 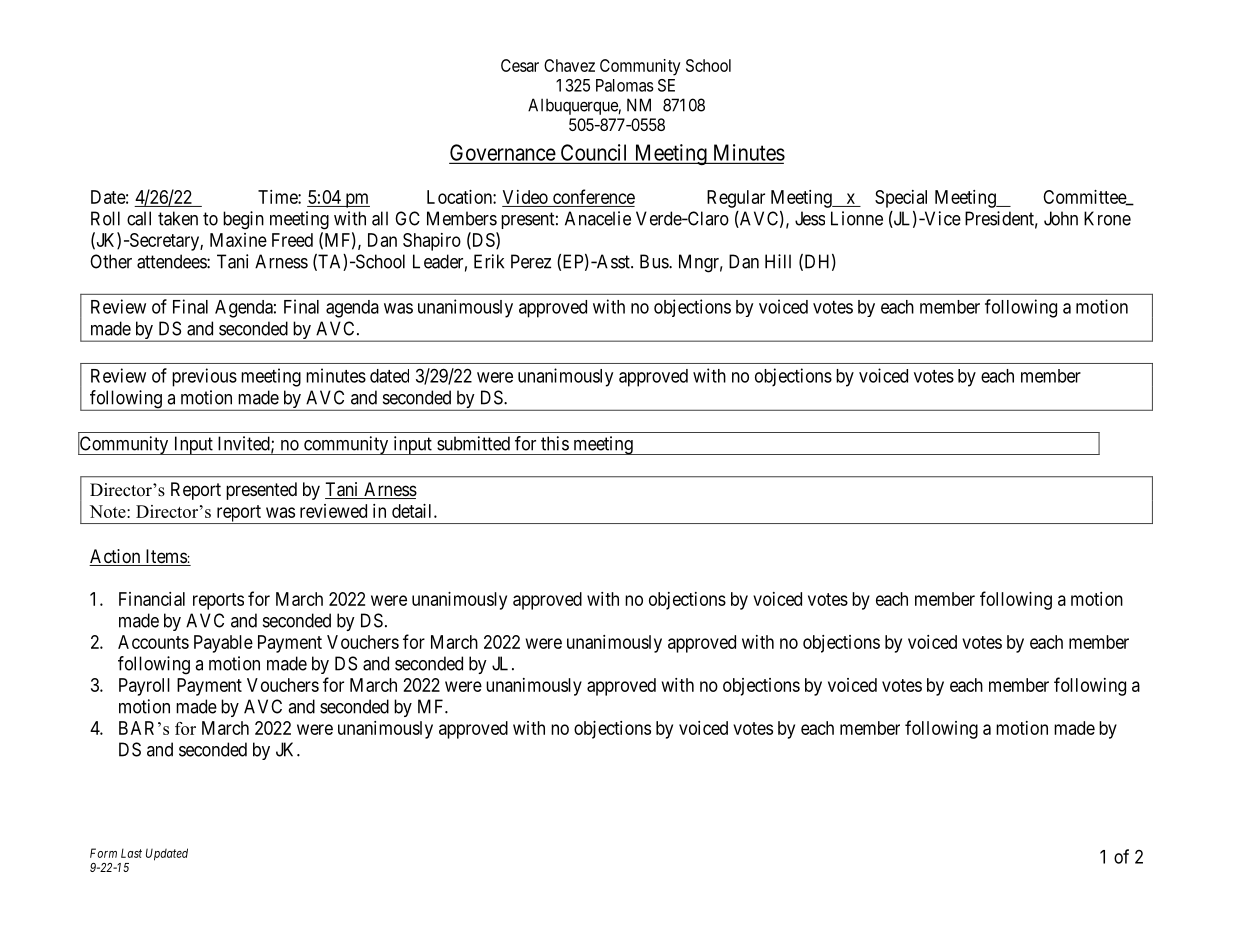 I want to click on Perez, so click(x=531, y=261).
